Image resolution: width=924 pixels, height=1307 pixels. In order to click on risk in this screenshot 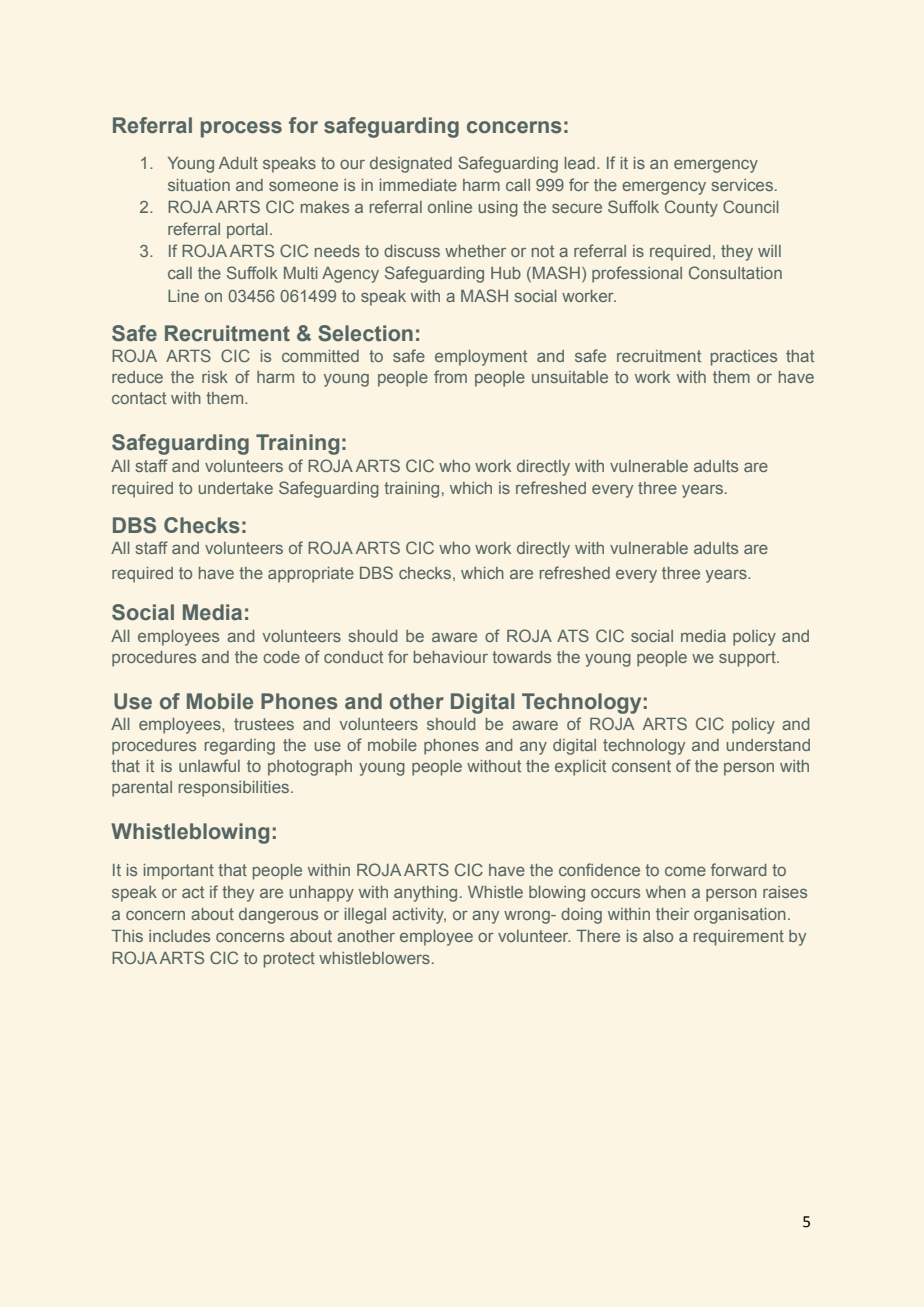, I will do `click(215, 377)`.
